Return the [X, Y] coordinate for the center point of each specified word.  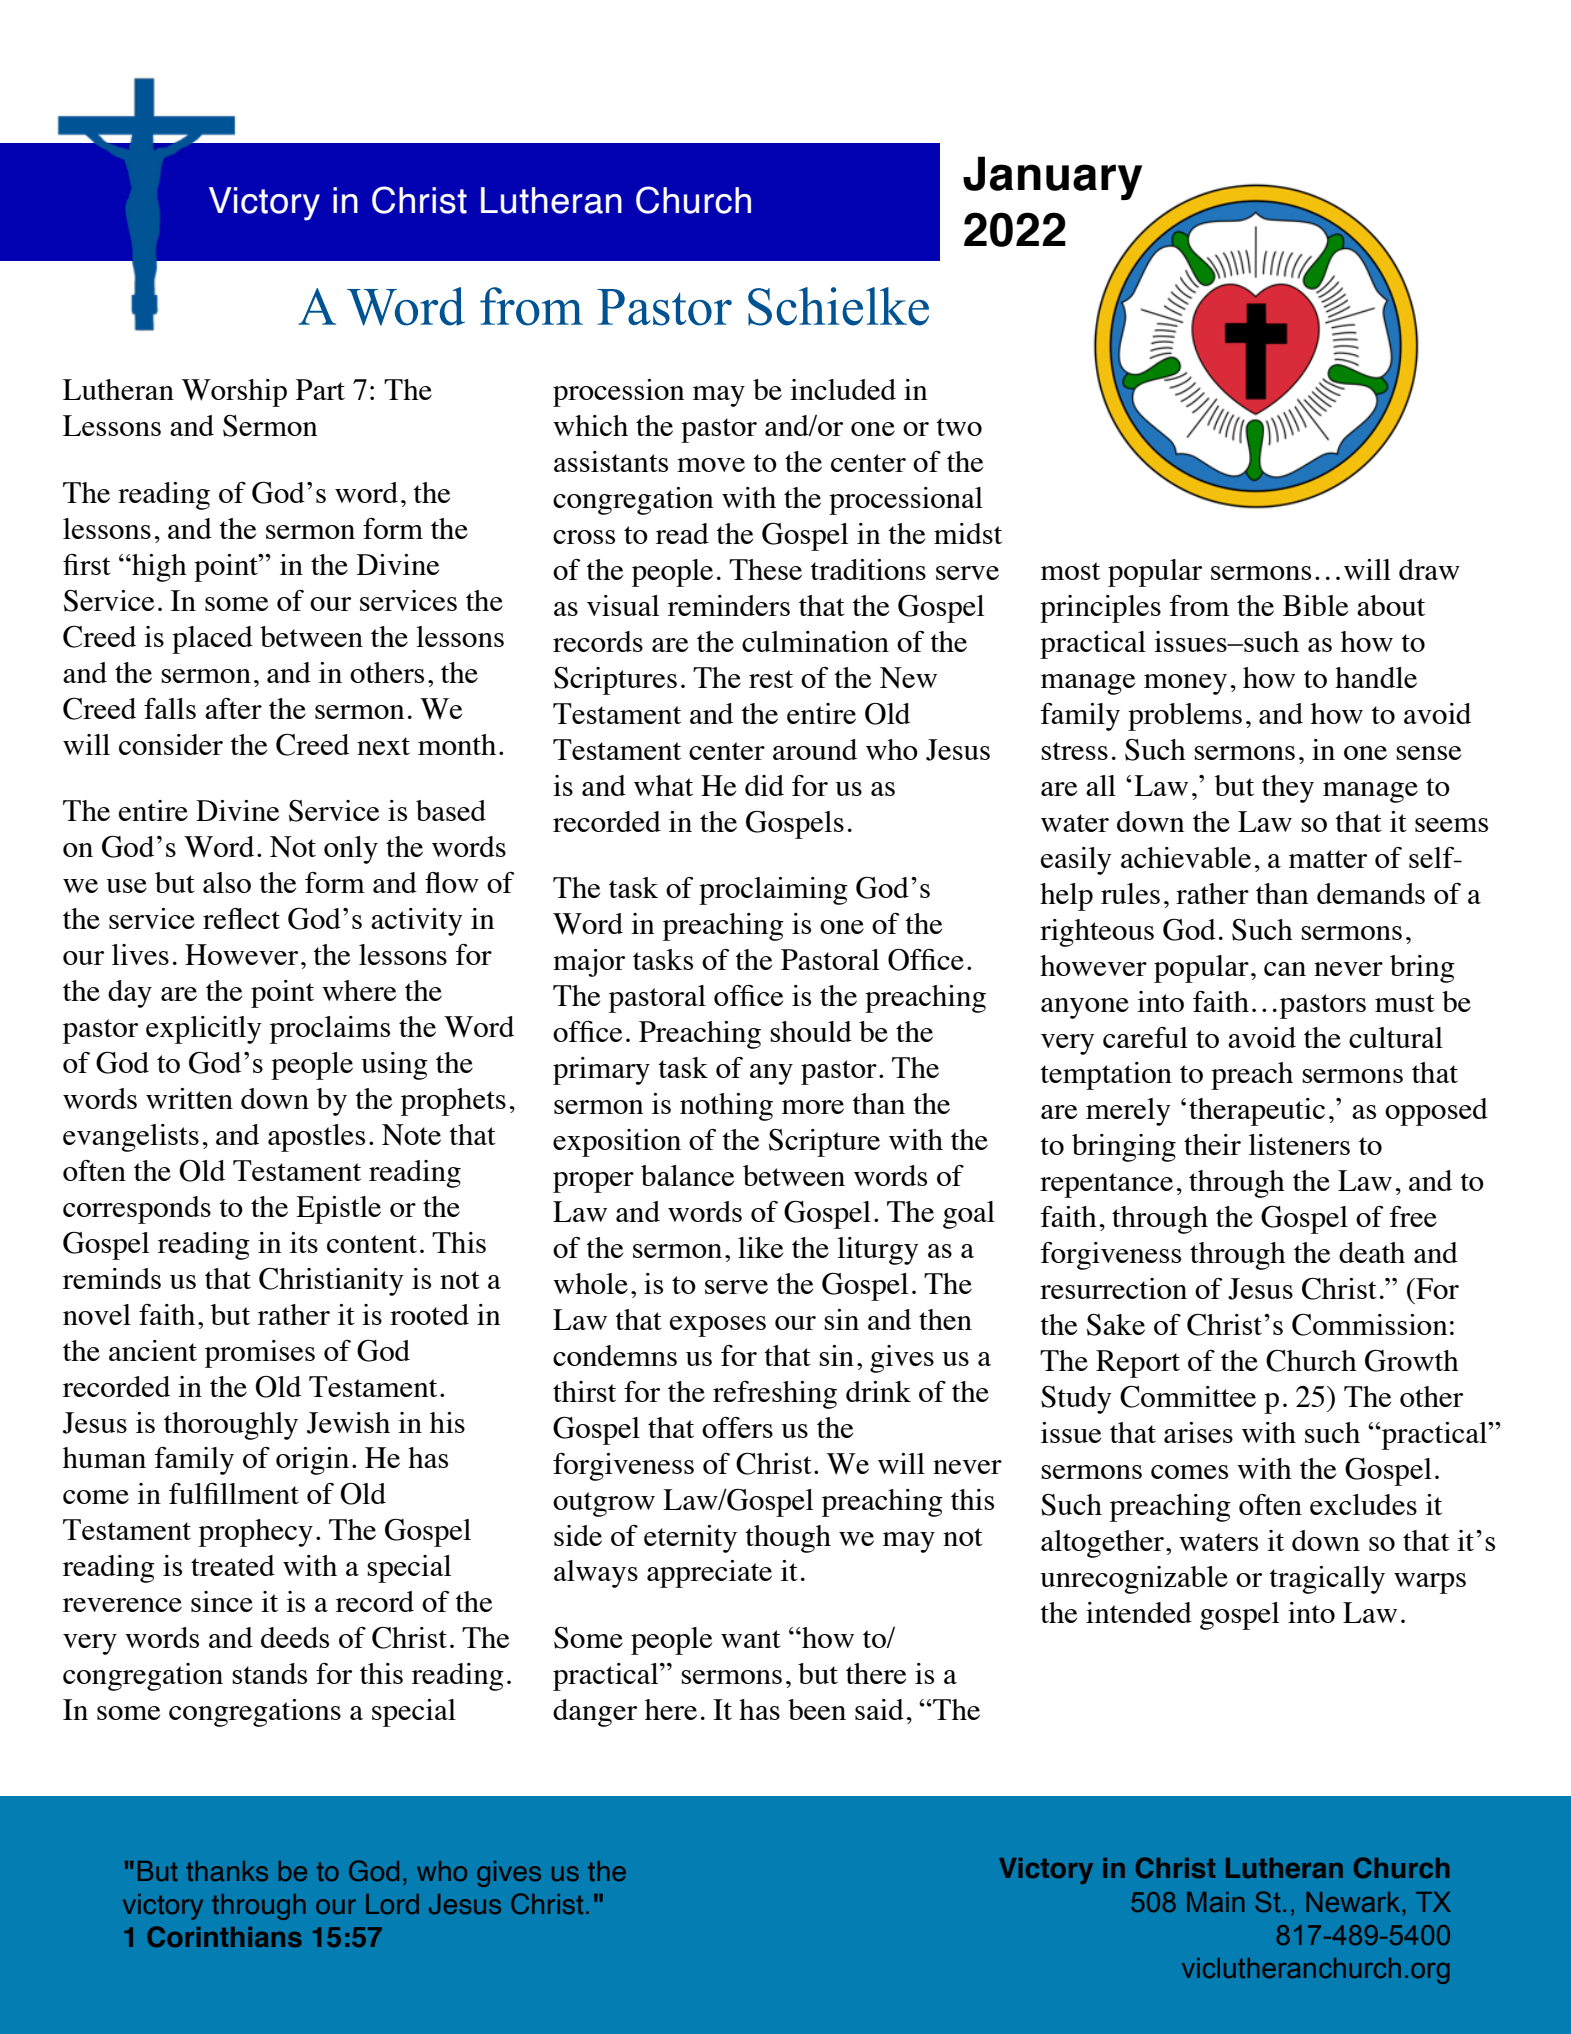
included [843, 389]
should [811, 1031]
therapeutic [1257, 1112]
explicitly [204, 1030]
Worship [234, 393]
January [1052, 178]
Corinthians [224, 1936]
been [817, 1709]
